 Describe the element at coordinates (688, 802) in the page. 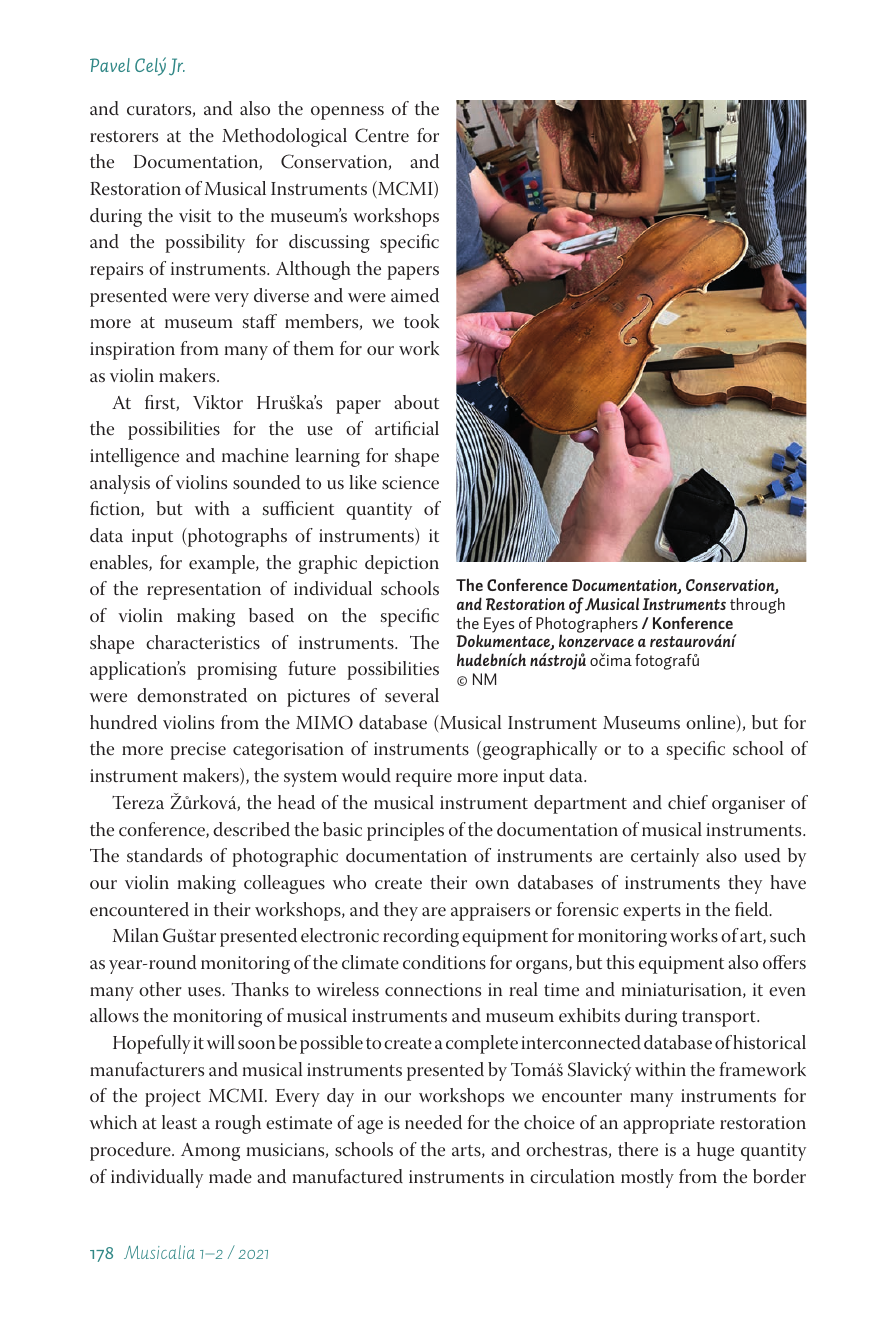

I see `chief` at that location.
